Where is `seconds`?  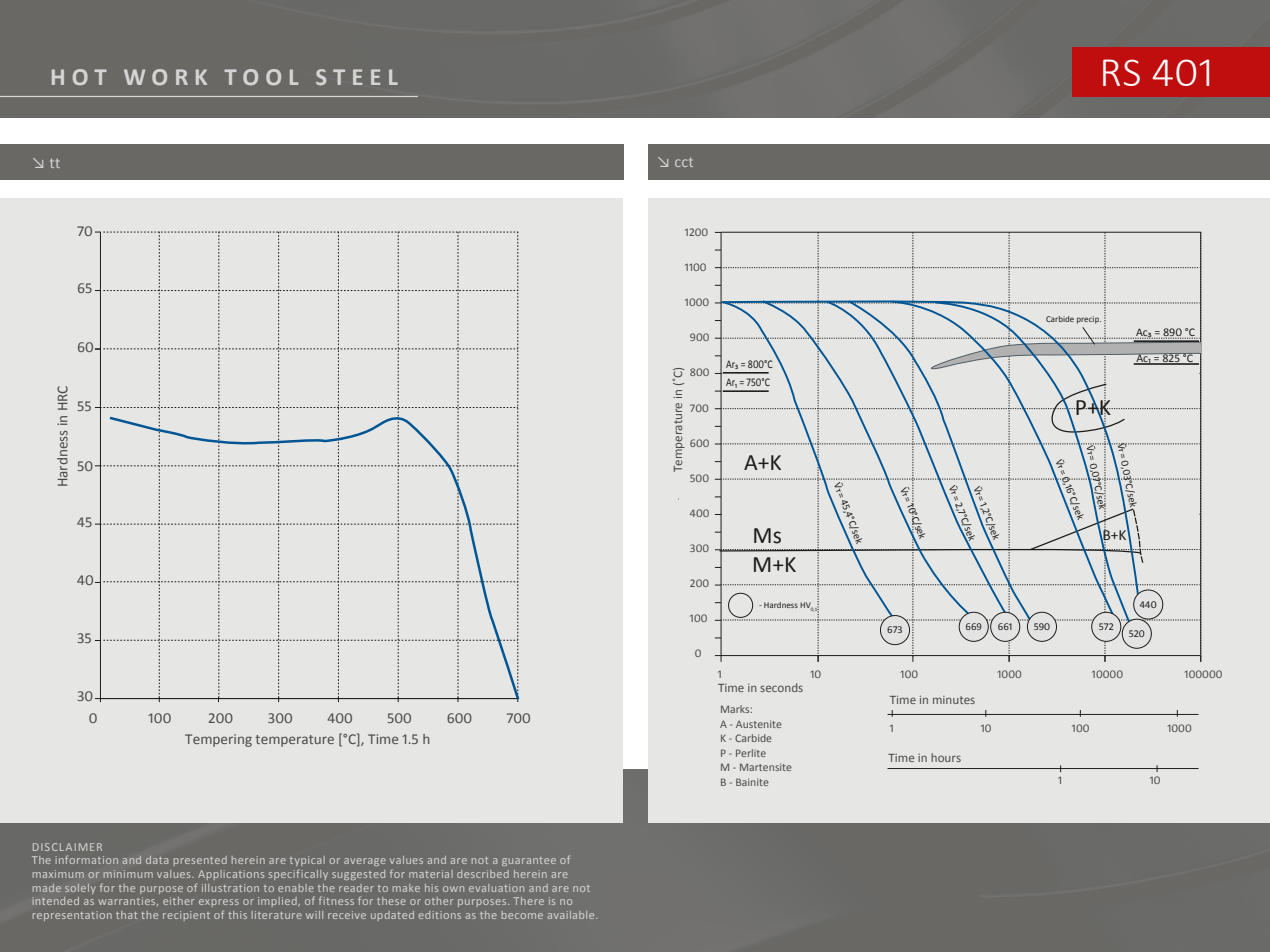
seconds is located at coordinates (781, 687).
